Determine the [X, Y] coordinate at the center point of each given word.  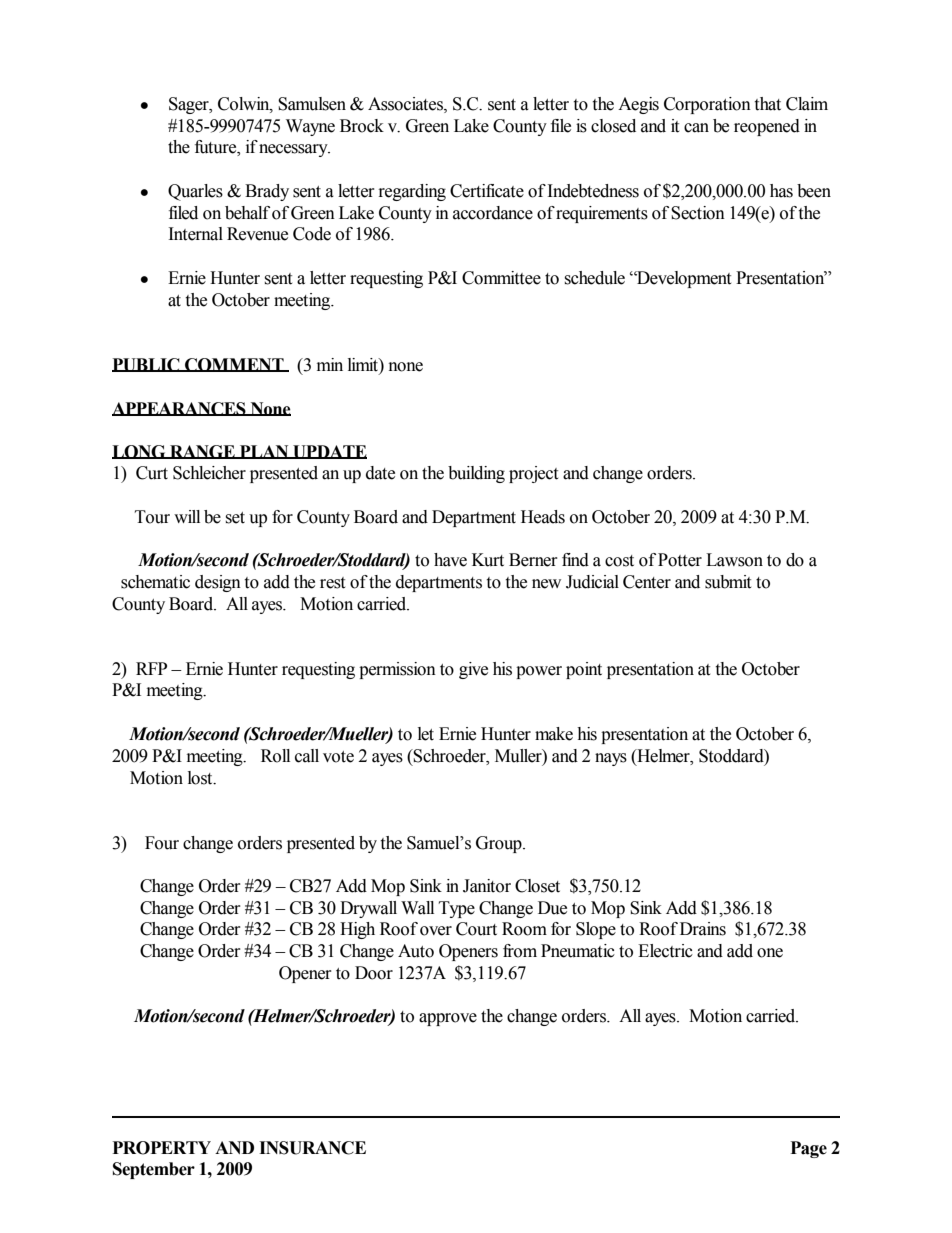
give [473, 670]
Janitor [487, 886]
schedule [594, 278]
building [476, 474]
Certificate [487, 191]
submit [728, 582]
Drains [703, 929]
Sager [190, 105]
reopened [767, 127]
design [218, 583]
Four [162, 843]
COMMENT [234, 365]
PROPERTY [162, 1148]
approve [448, 1019]
